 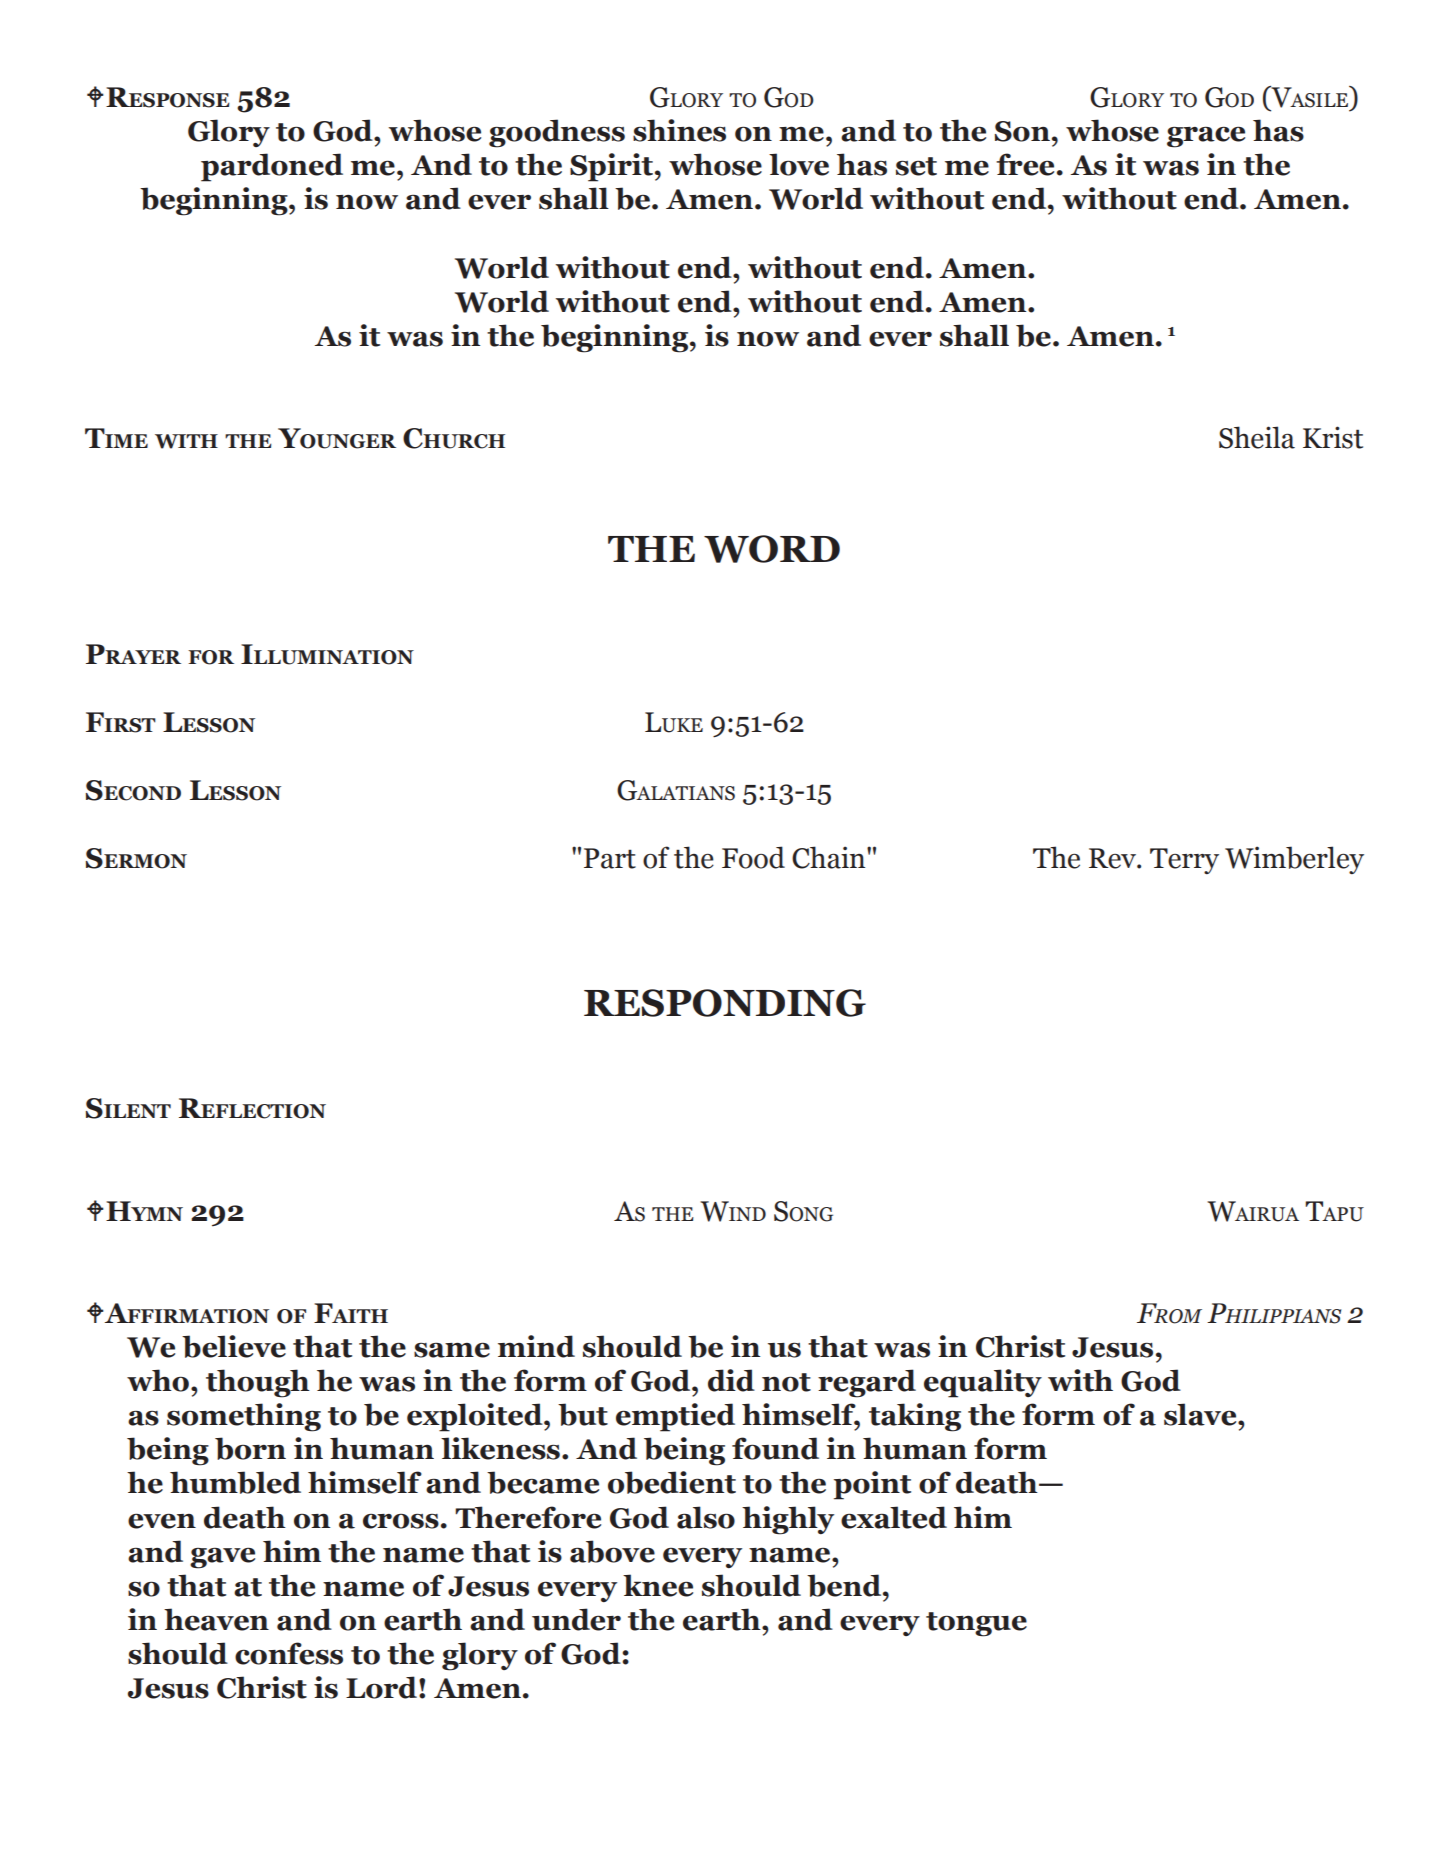 What do you see at coordinates (1206, 137) in the screenshot?
I see `grace` at bounding box center [1206, 137].
